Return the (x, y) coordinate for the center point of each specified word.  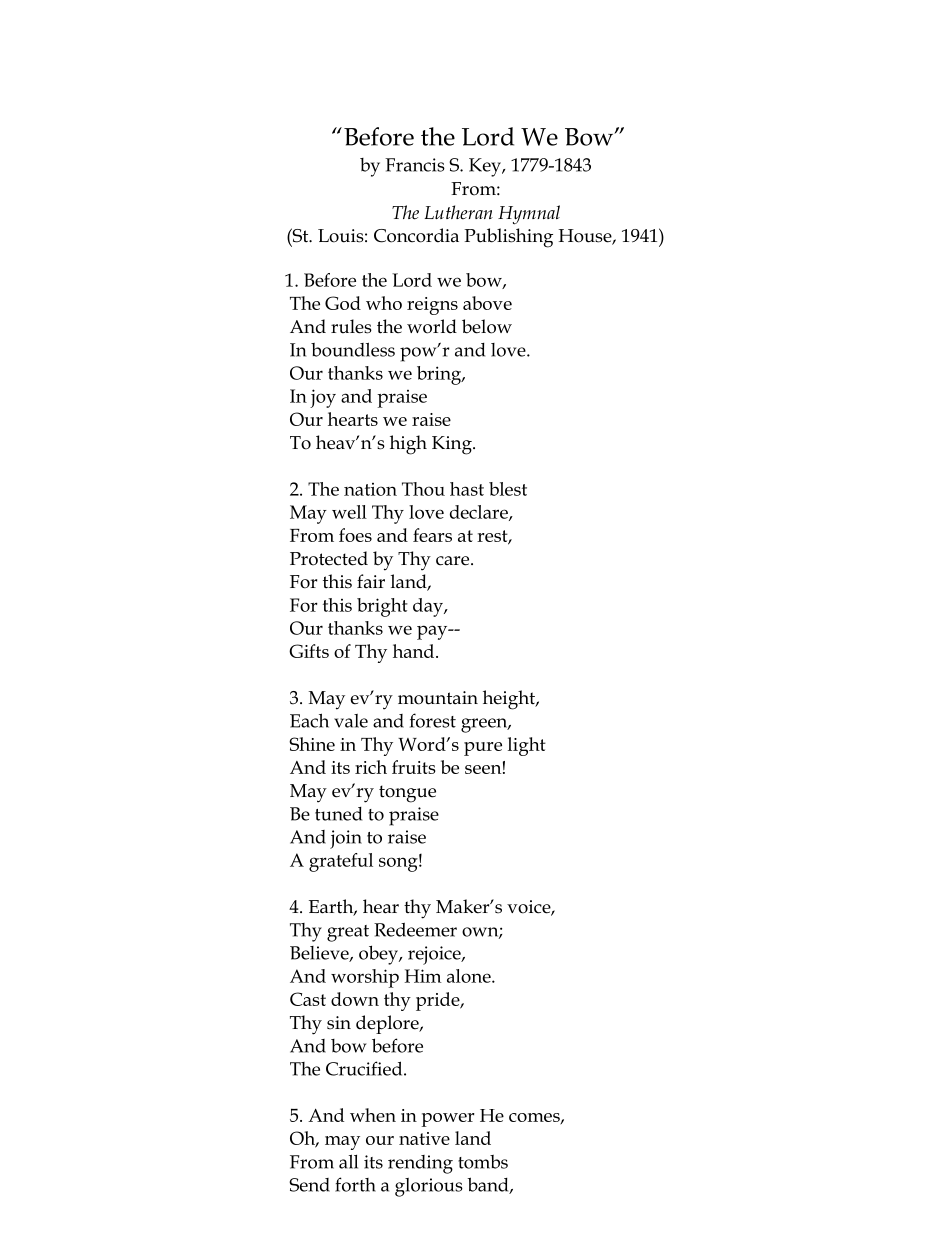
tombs (483, 1162)
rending (420, 1164)
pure (483, 749)
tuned (338, 814)
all (348, 1161)
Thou (423, 489)
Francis (415, 165)
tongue (407, 794)
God (343, 303)
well (349, 512)
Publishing (508, 238)
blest (508, 489)
